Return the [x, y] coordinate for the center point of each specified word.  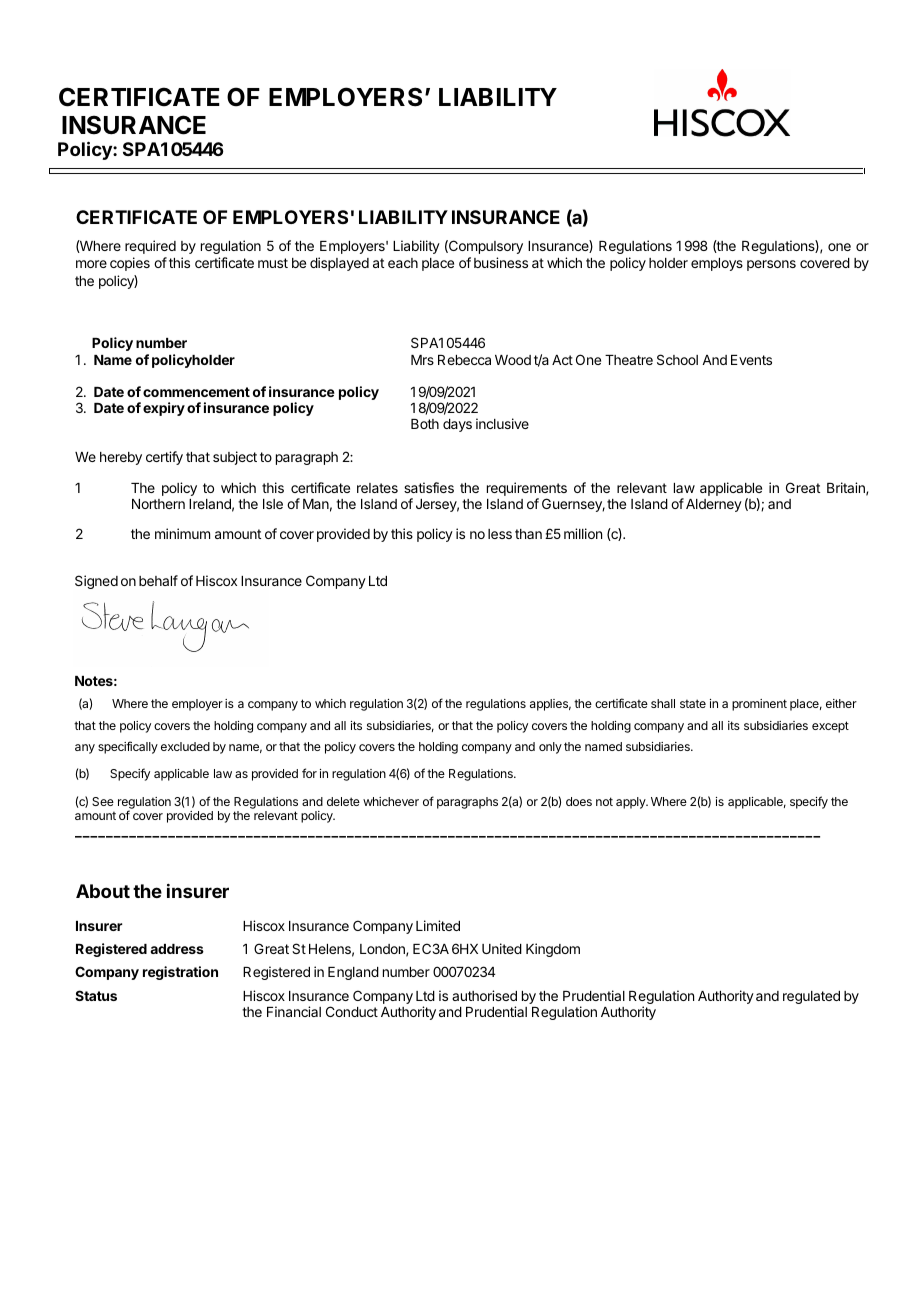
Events [751, 360]
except [830, 727]
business [501, 262]
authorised [484, 995]
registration [180, 973]
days [457, 425]
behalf [158, 580]
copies [130, 264]
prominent [759, 705]
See [103, 801]
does [579, 801]
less [500, 534]
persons [771, 265]
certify [164, 458]
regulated [811, 997]
